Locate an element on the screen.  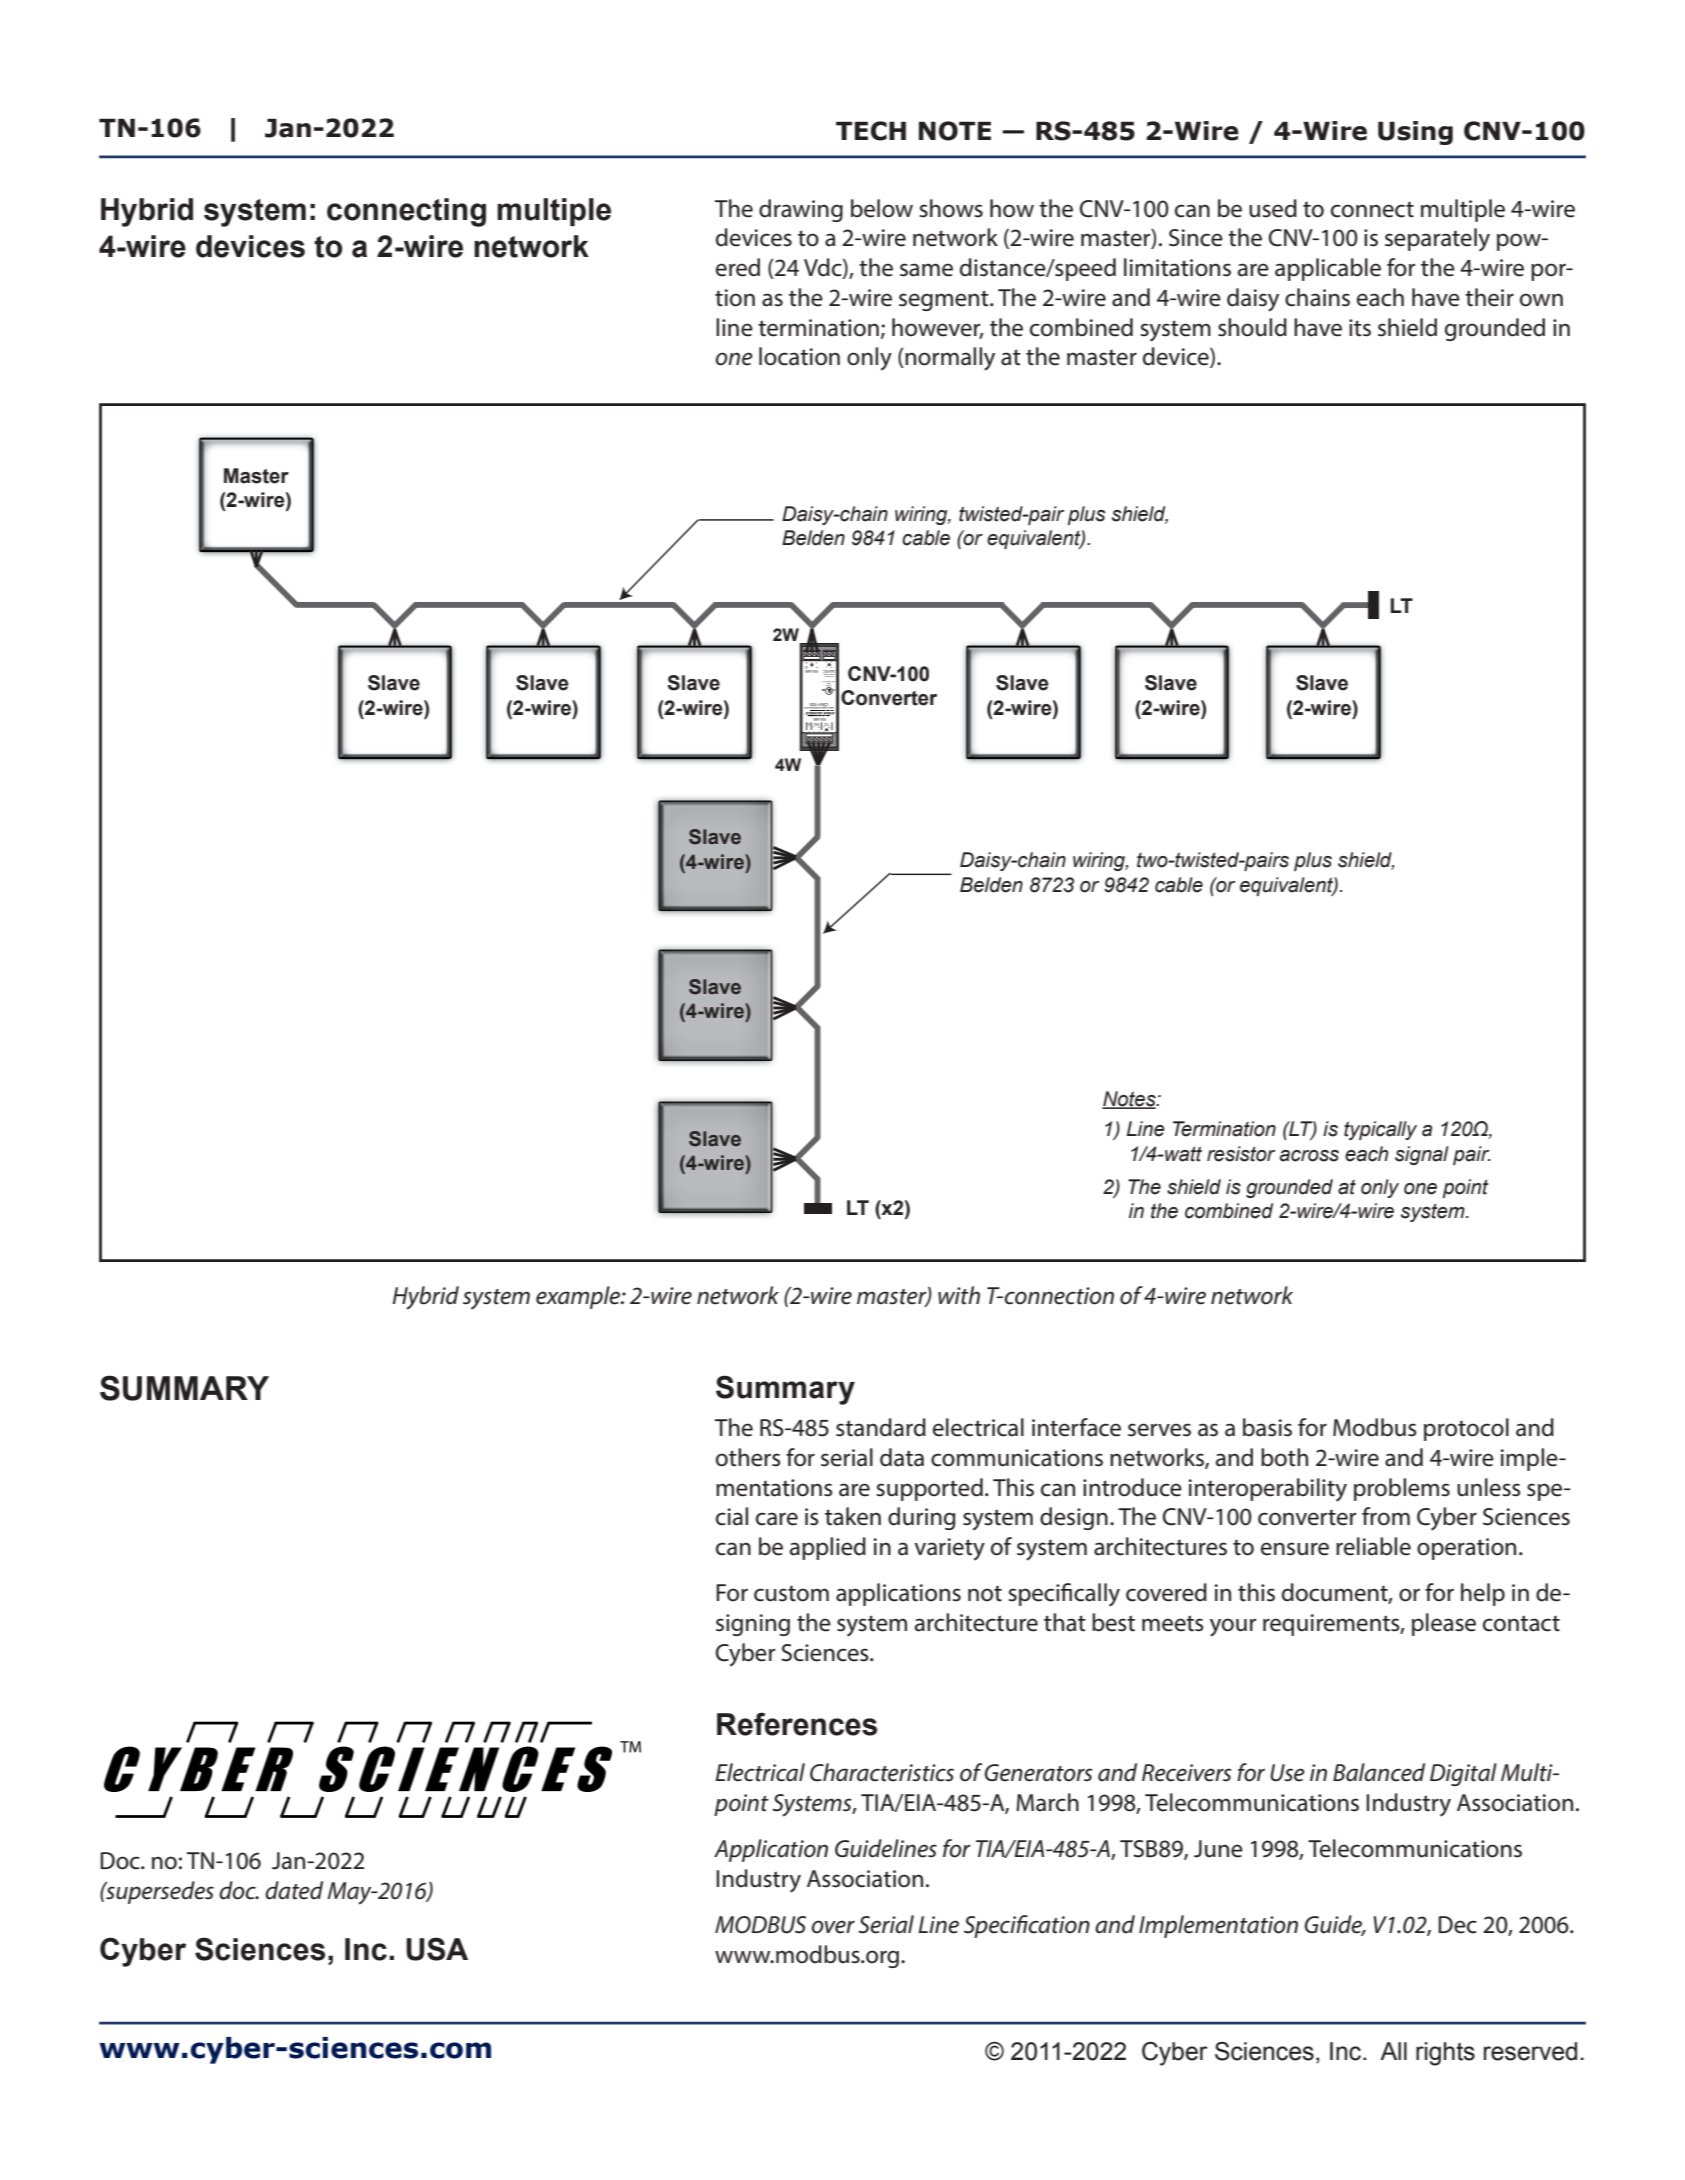
March is located at coordinates (1047, 1802).
